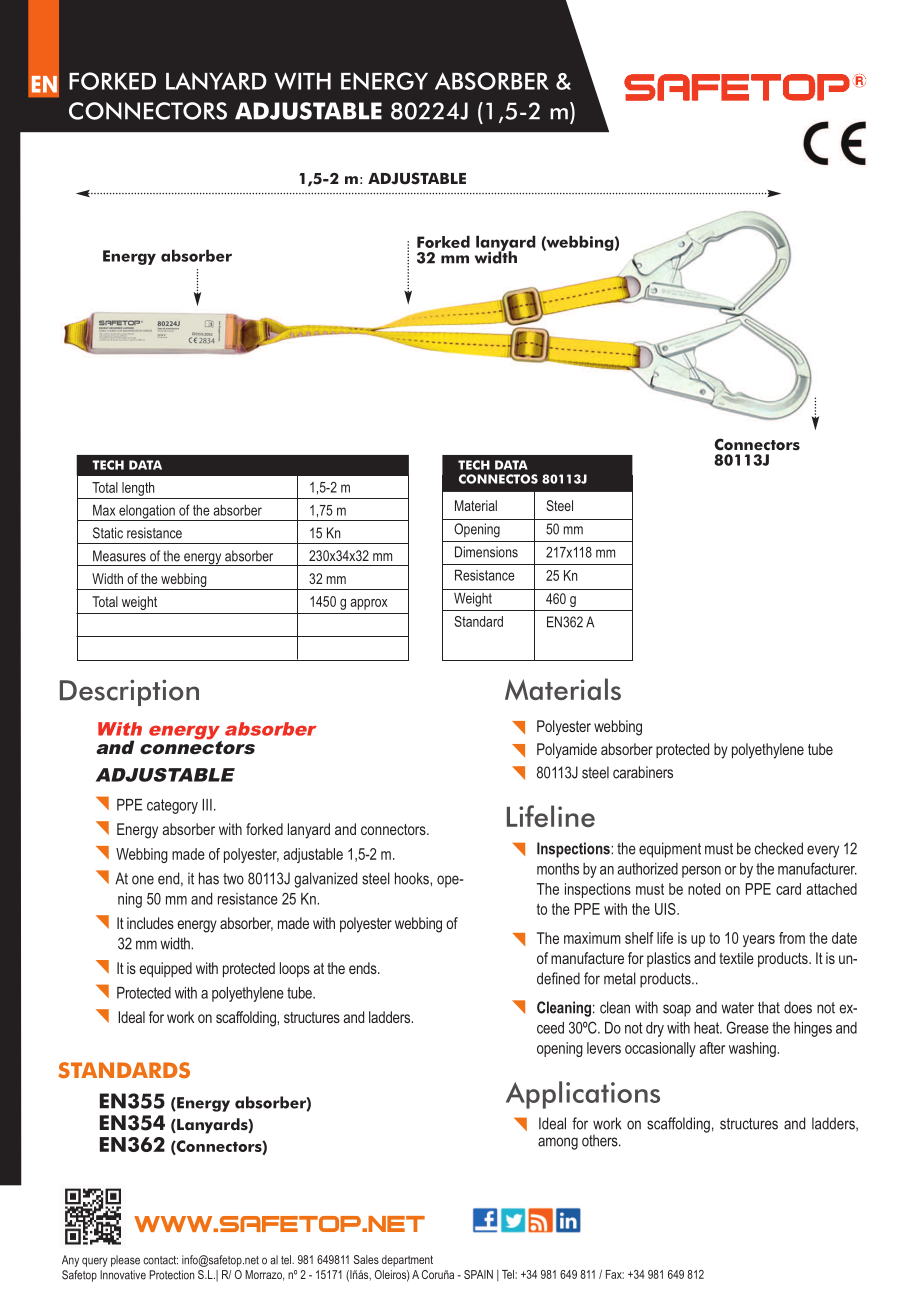 Image resolution: width=924 pixels, height=1308 pixels. Describe the element at coordinates (736, 958) in the screenshot. I see `textile` at that location.
